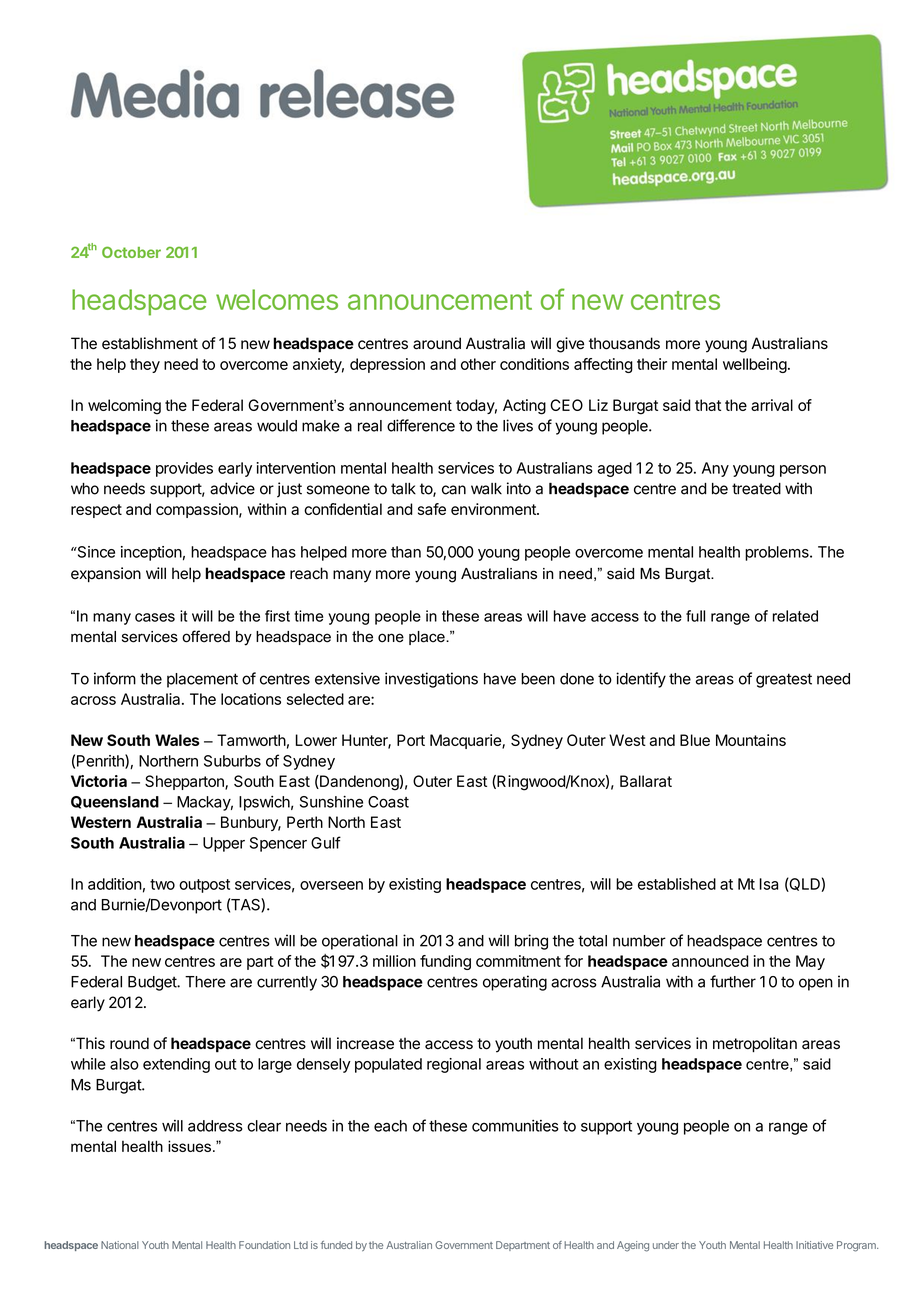 The width and height of the screenshot is (924, 1308). Describe the element at coordinates (466, 741) in the screenshot. I see `Macquarie` at that location.
